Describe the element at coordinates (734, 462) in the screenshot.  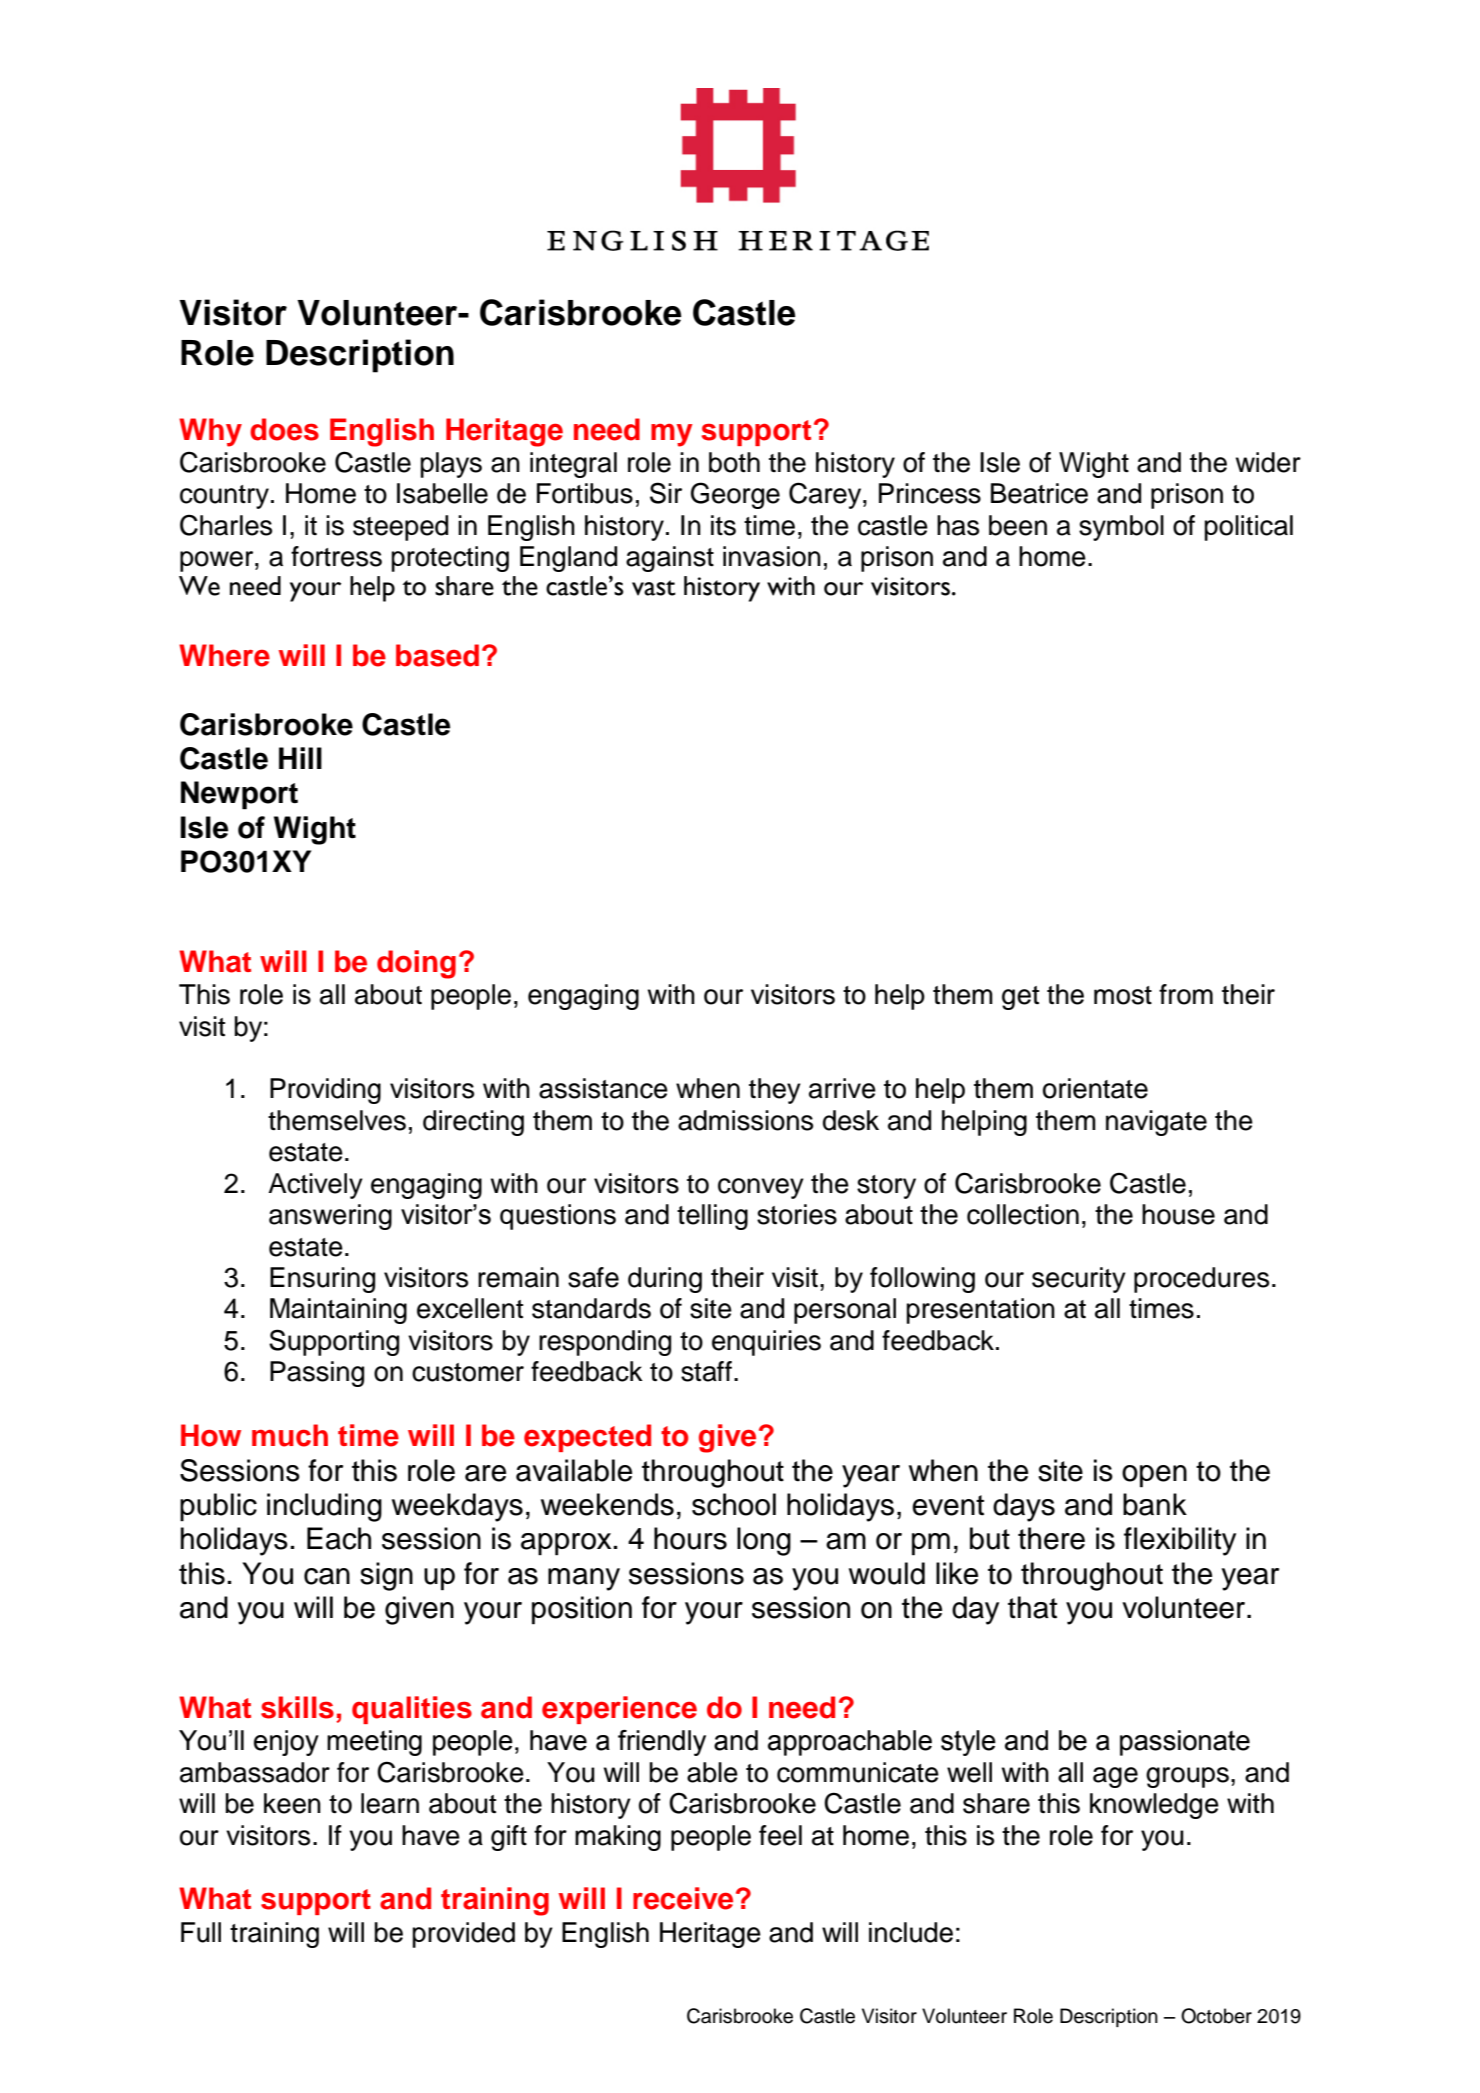
I see `both` at that location.
